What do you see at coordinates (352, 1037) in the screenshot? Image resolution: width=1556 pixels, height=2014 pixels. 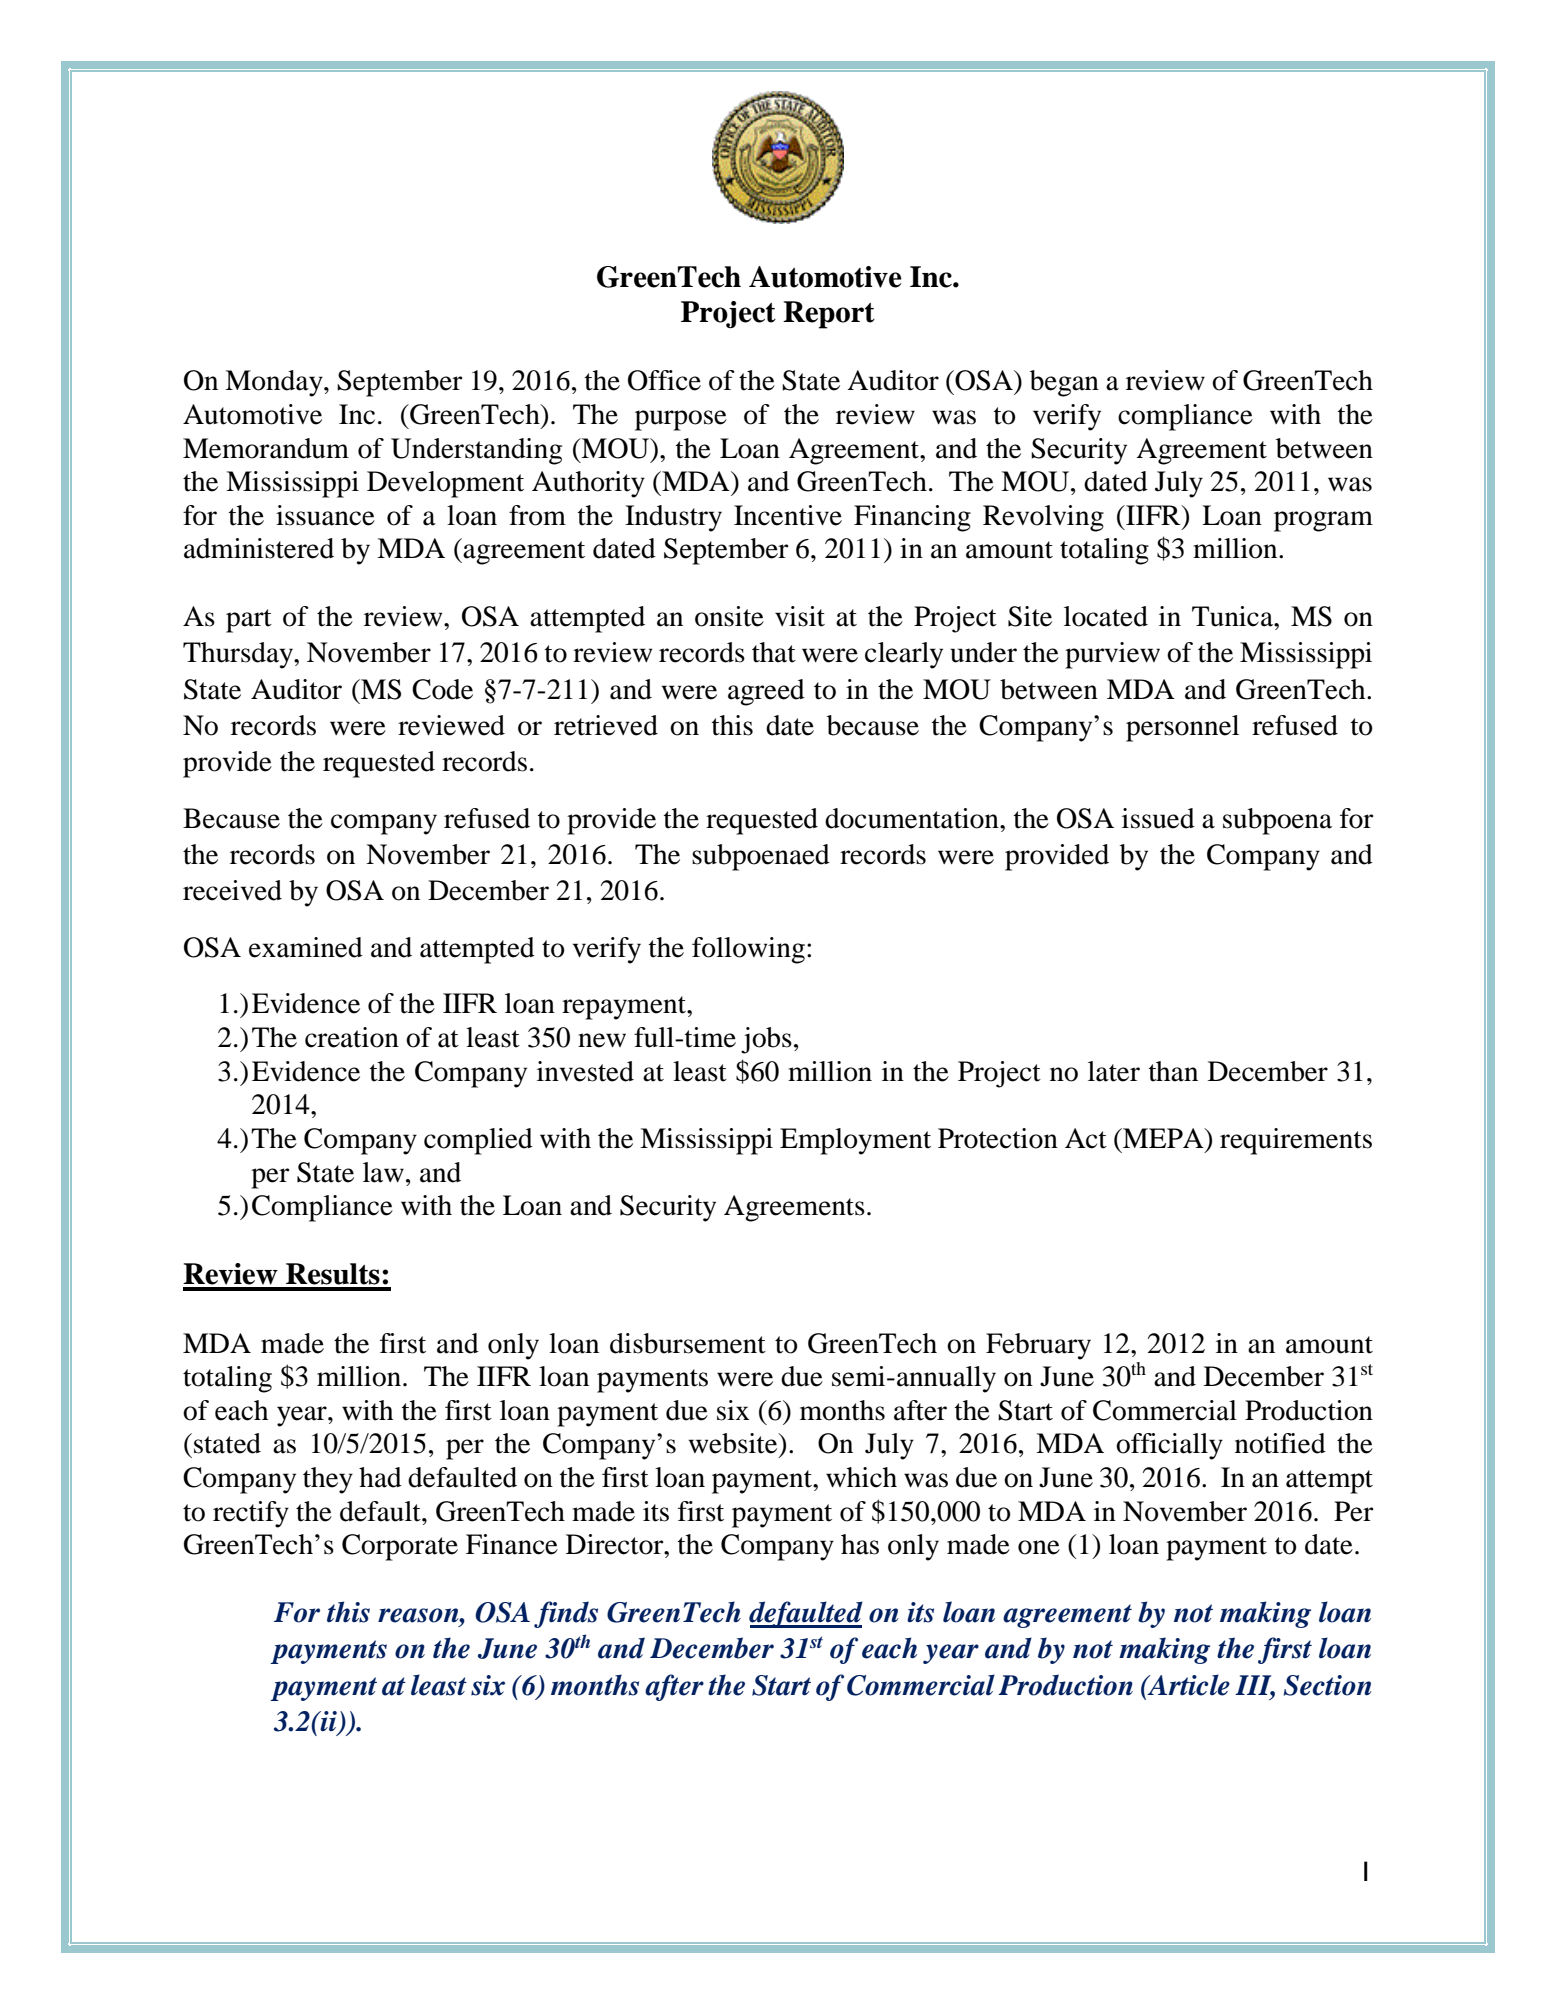 I see `creation` at bounding box center [352, 1037].
